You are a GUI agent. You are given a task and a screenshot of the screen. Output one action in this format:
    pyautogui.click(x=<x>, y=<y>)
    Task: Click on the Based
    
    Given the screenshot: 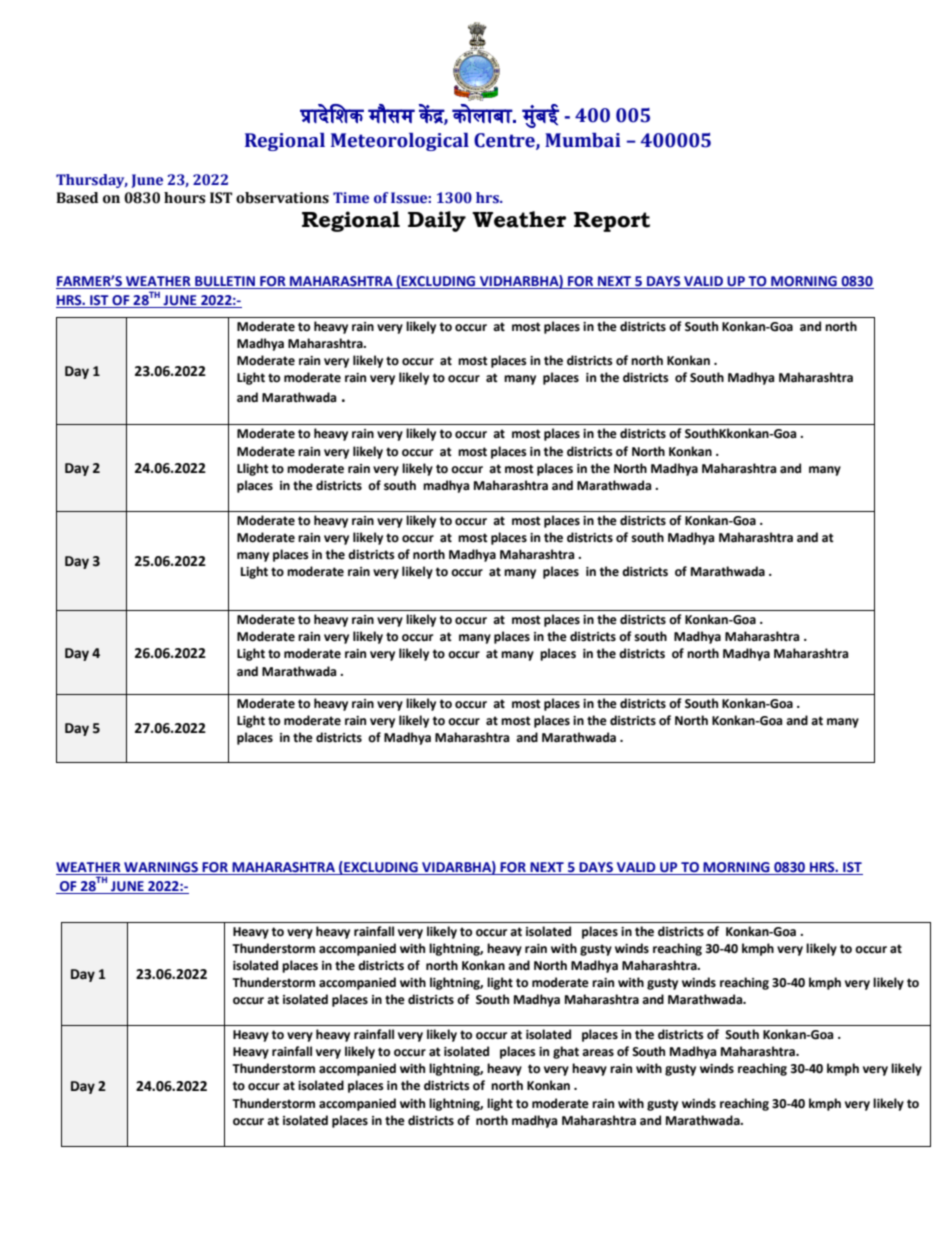 What is the action you would take?
    pyautogui.click(x=77, y=198)
